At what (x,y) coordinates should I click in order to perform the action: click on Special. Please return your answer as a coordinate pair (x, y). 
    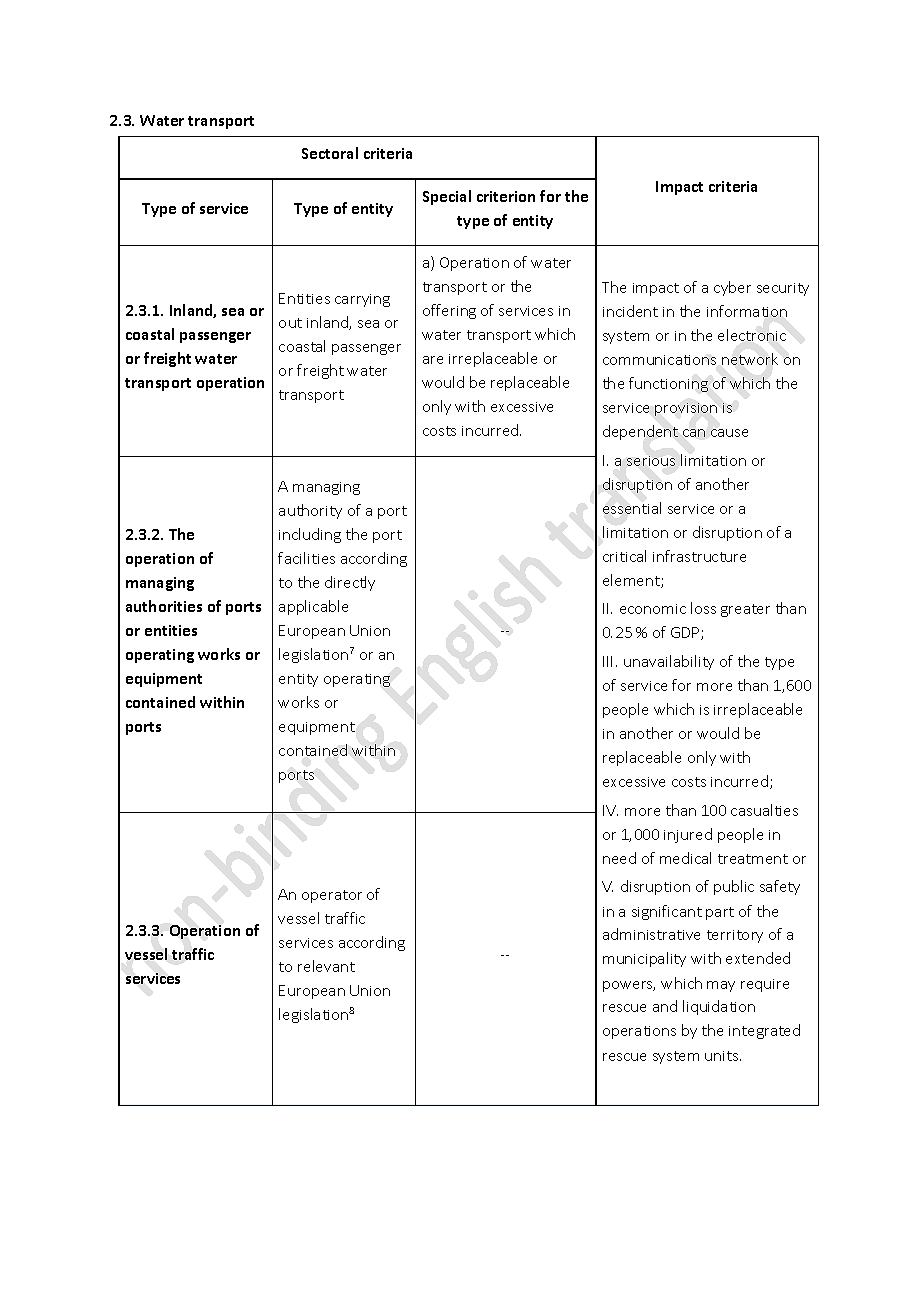
    Looking at the image, I should click on (447, 197).
